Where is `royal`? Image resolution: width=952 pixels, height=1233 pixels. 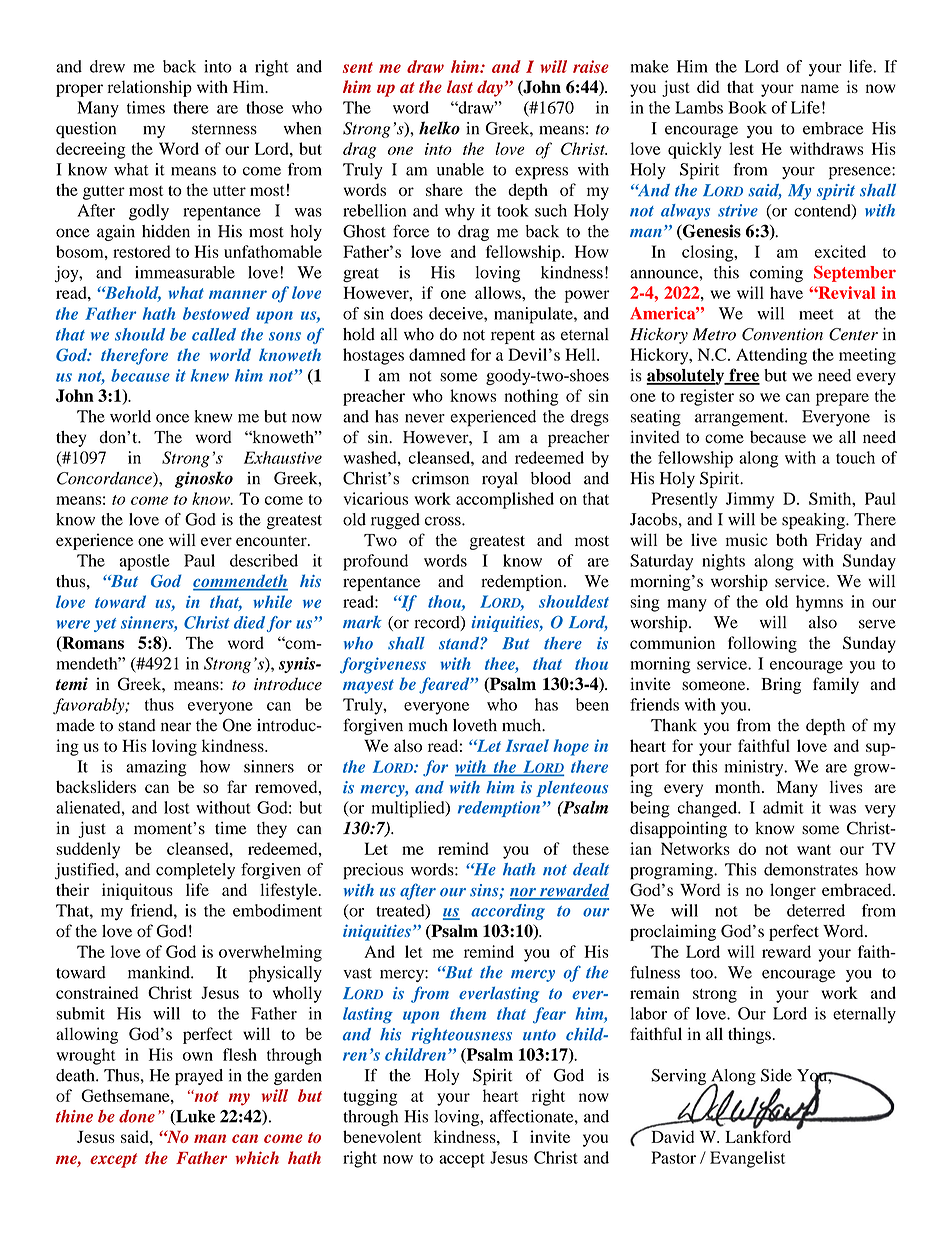 royal is located at coordinates (500, 480).
